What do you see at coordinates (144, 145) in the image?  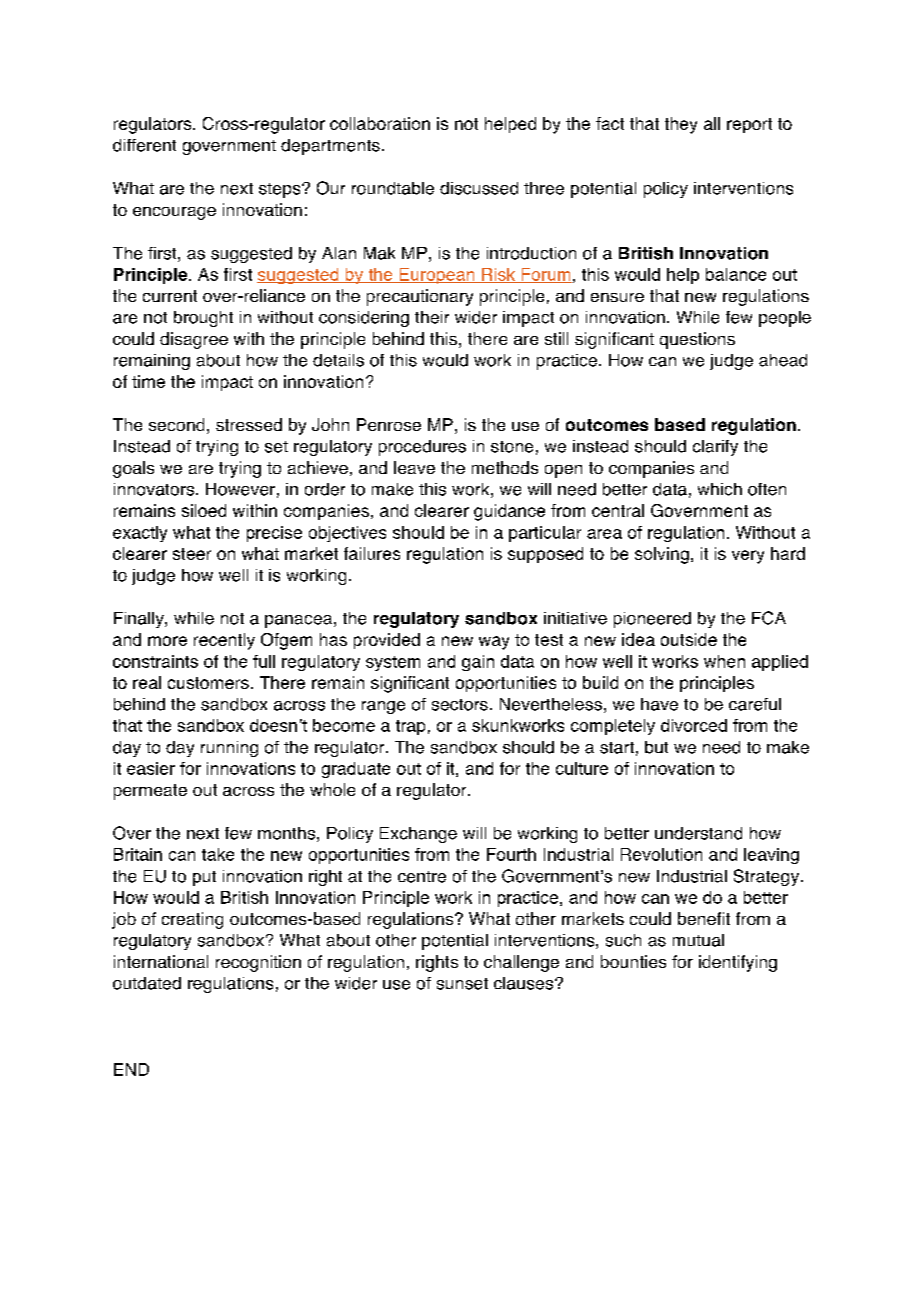 I see `different` at bounding box center [144, 145].
